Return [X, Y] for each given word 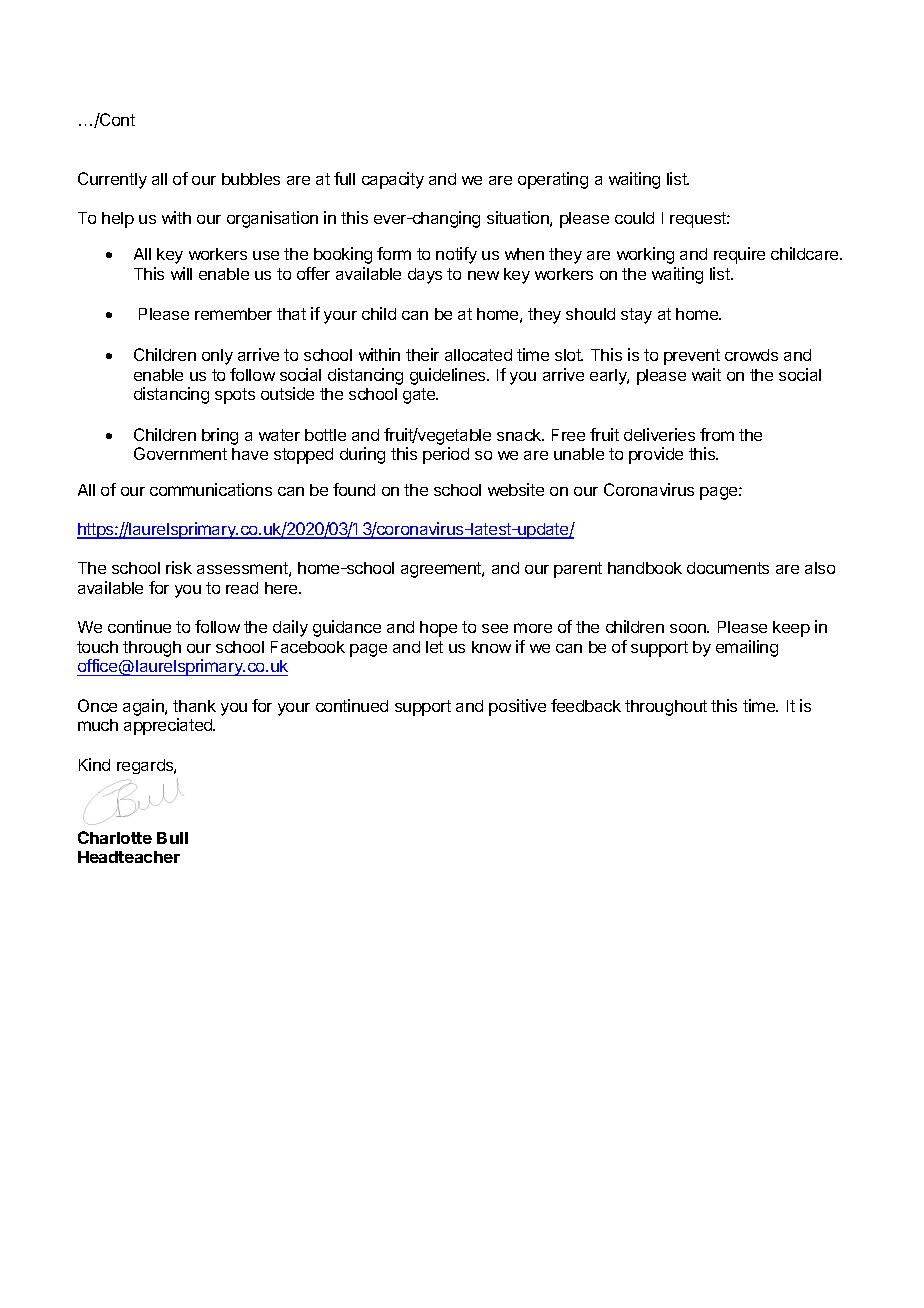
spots [235, 396]
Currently [112, 180]
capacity [393, 180]
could [634, 218]
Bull [172, 838]
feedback [586, 705]
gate [420, 396]
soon [689, 628]
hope [438, 629]
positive [517, 707]
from [717, 434]
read [242, 588]
